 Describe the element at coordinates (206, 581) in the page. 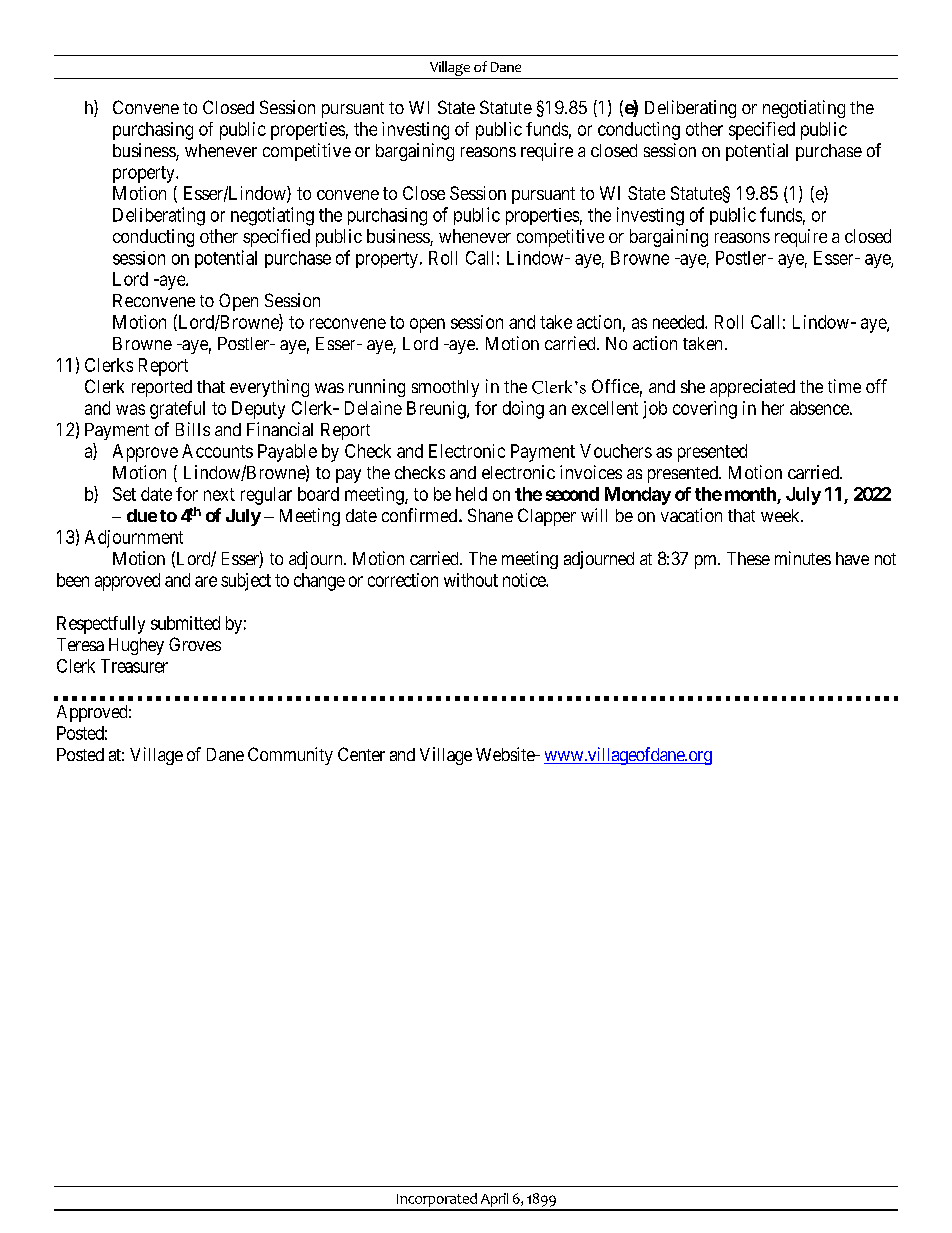

I see `are` at that location.
